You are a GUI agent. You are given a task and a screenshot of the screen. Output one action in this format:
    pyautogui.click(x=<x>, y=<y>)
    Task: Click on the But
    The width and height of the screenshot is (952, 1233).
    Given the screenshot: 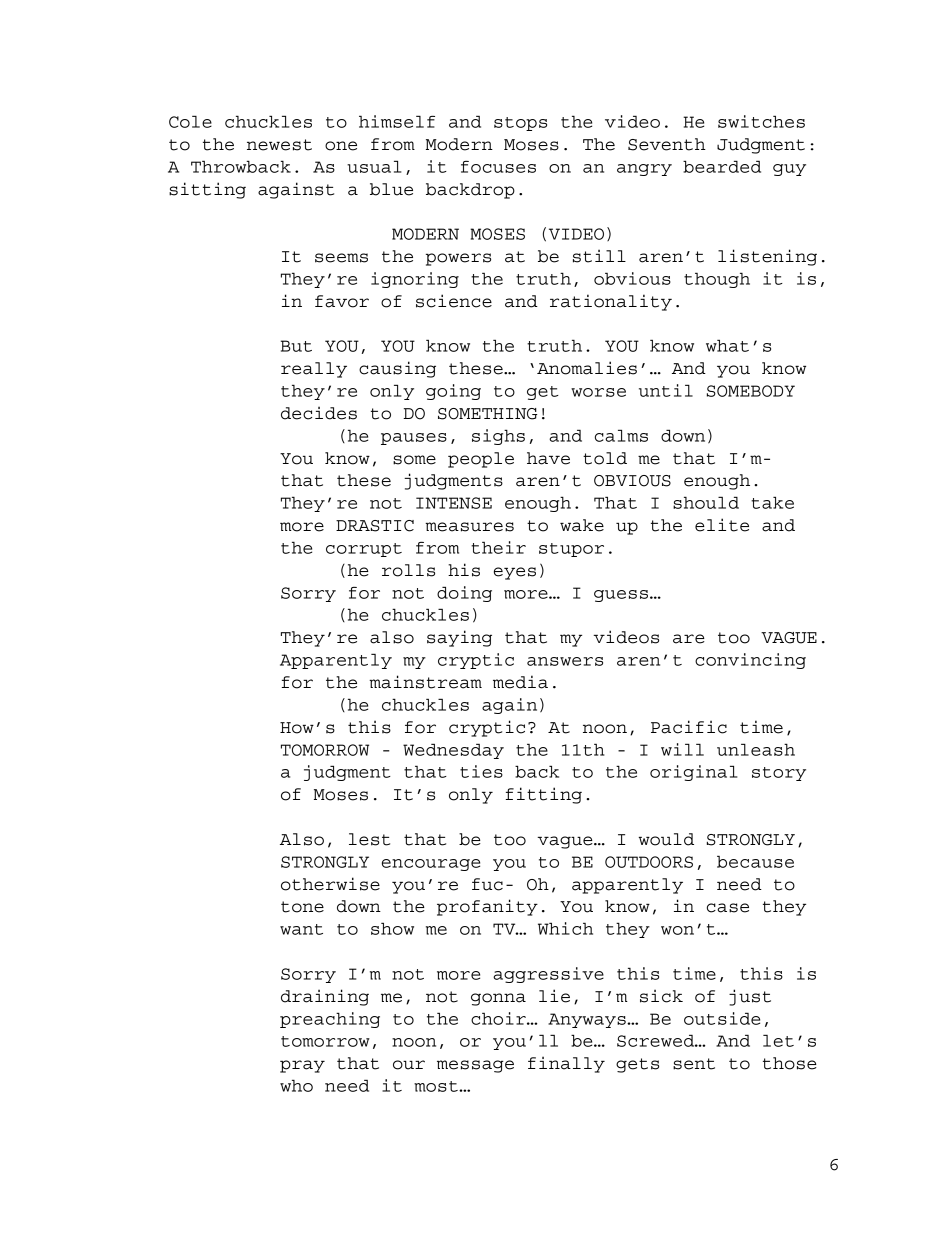 What is the action you would take?
    pyautogui.click(x=296, y=346)
